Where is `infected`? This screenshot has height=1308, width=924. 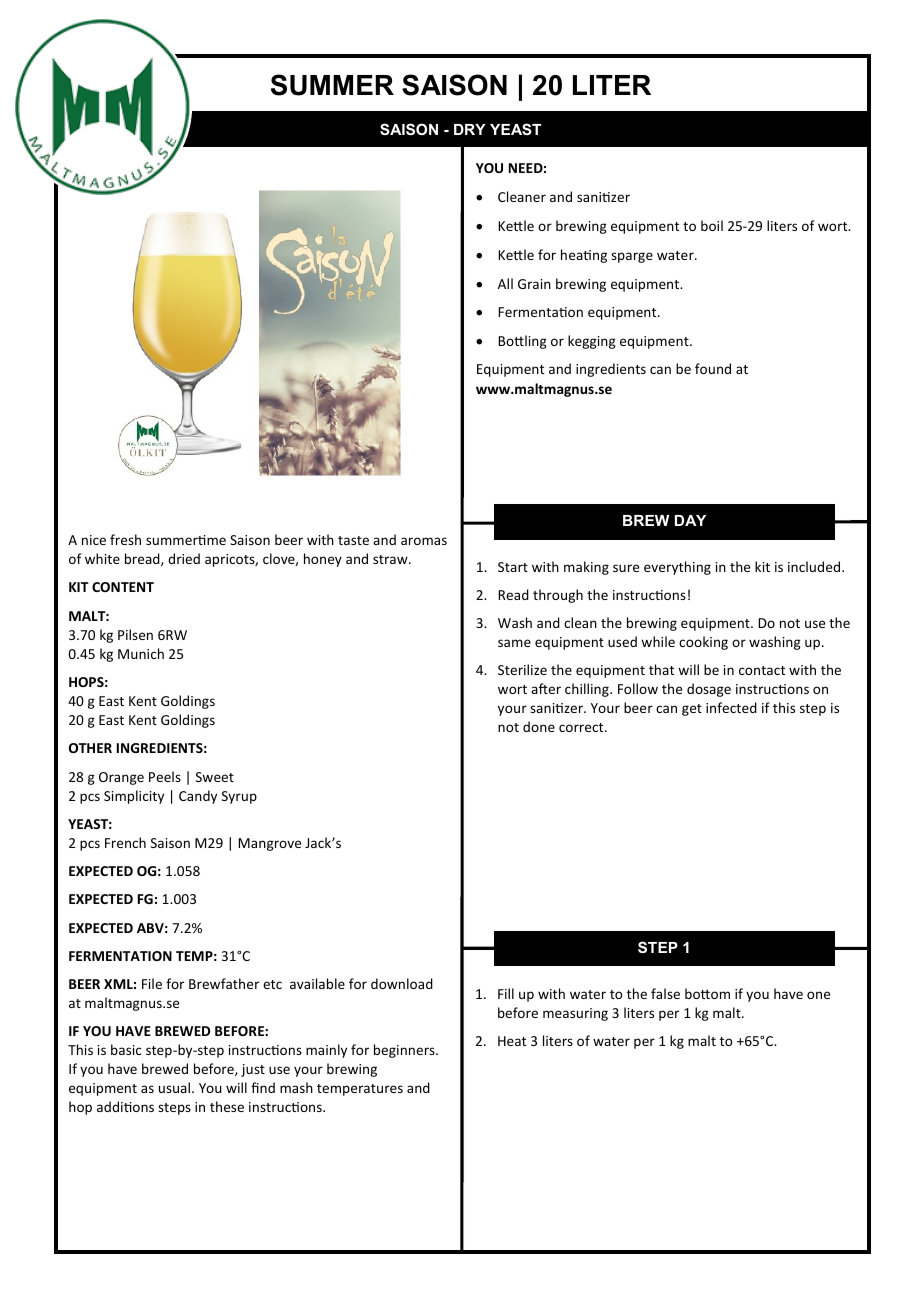
infected is located at coordinates (731, 707).
